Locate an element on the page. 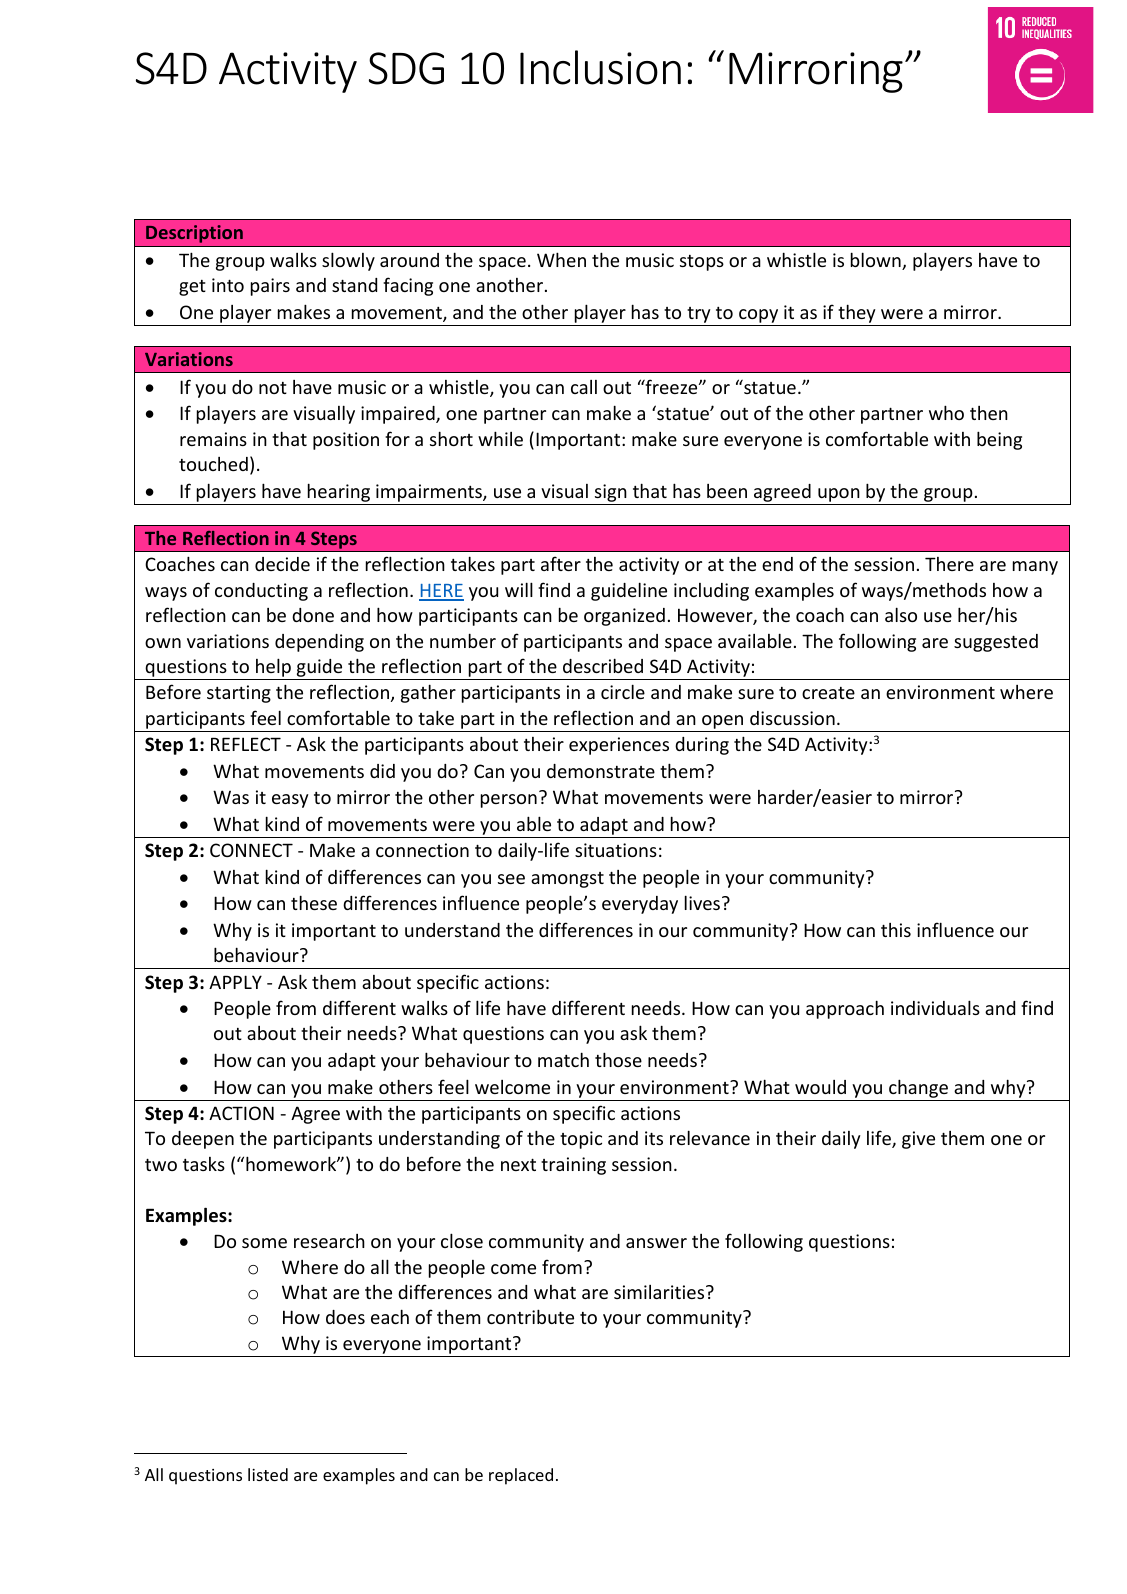 This page has height=1594, width=1127. listed is located at coordinates (268, 1474).
